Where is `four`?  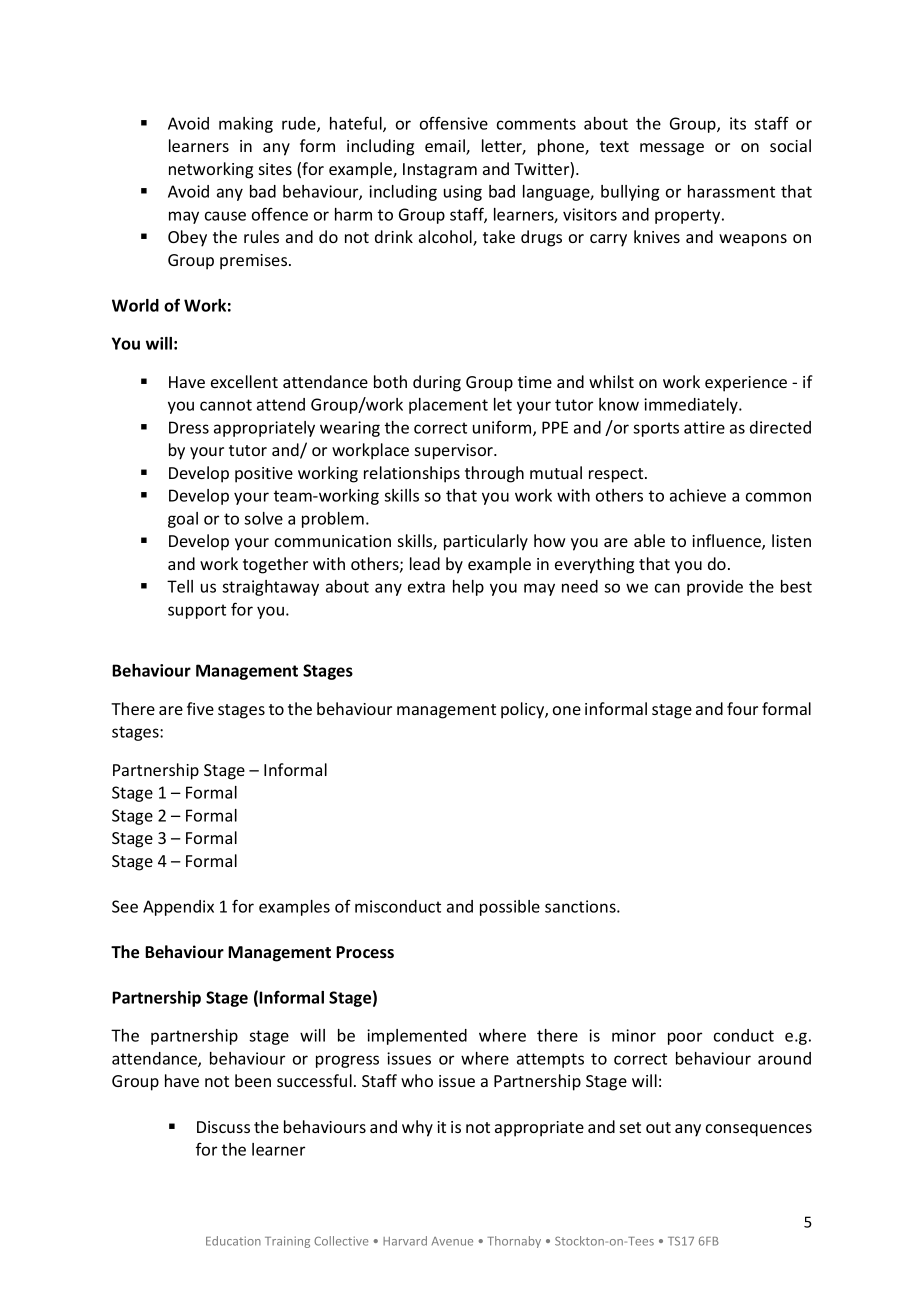
four is located at coordinates (742, 708).
